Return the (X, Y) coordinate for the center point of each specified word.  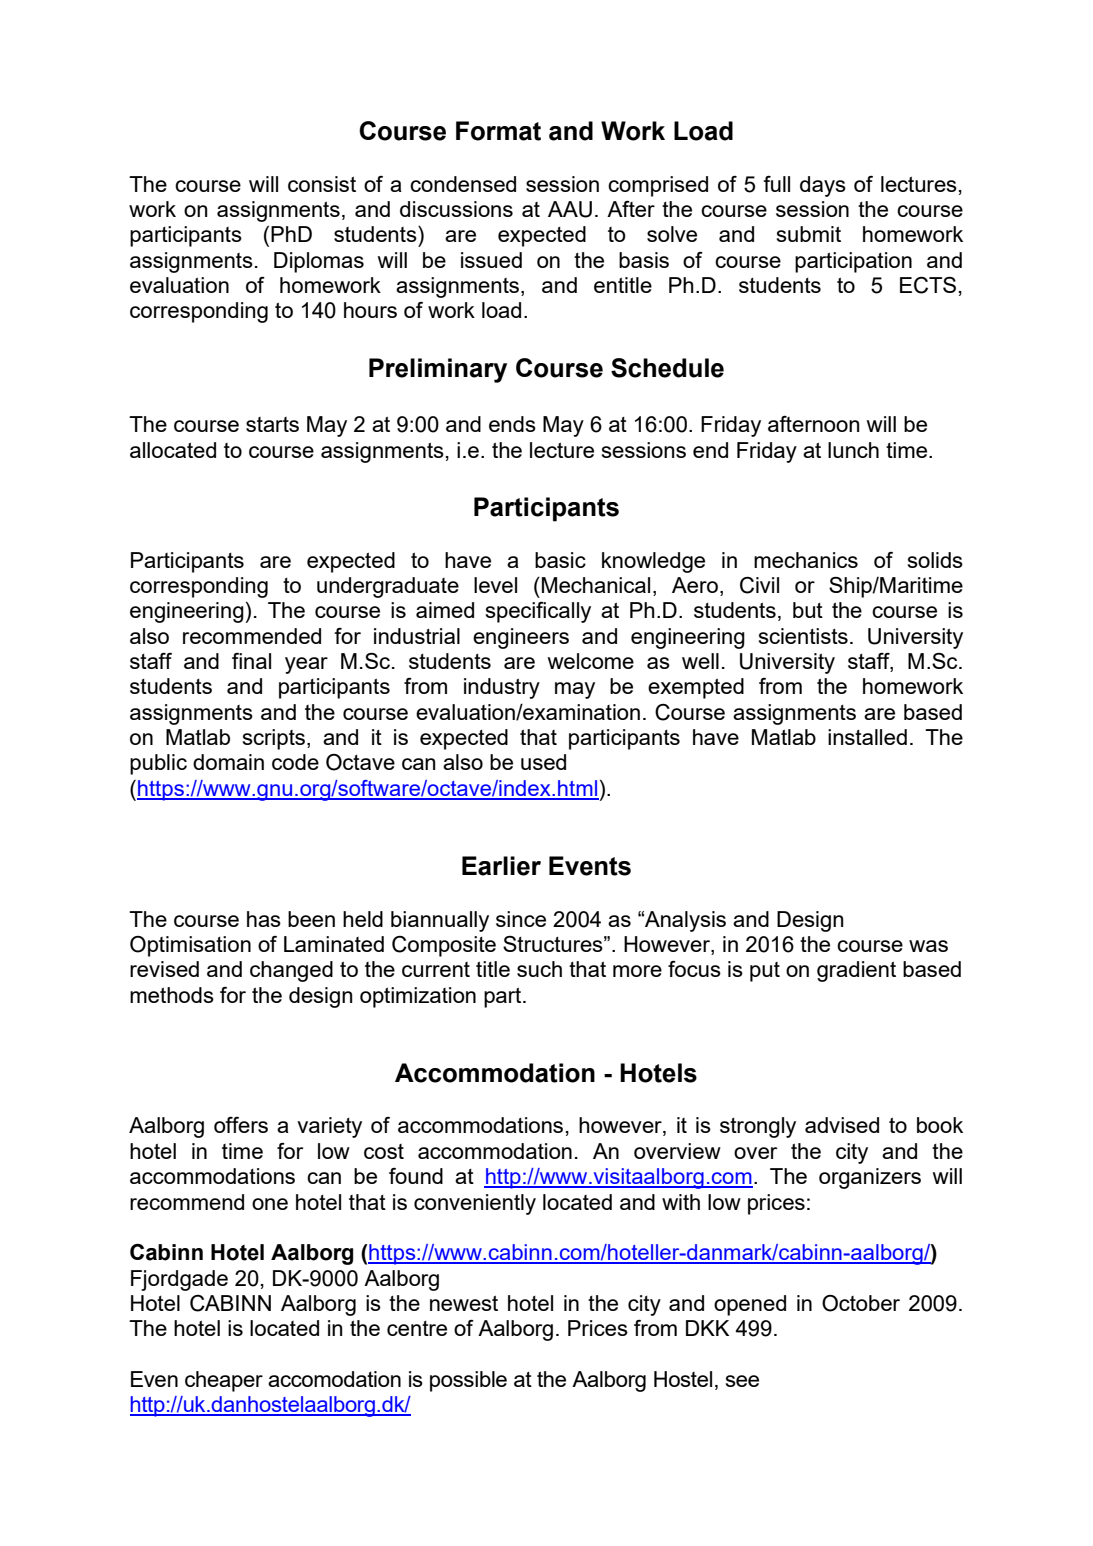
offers (241, 1125)
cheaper (224, 1381)
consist (322, 184)
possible (468, 1381)
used (543, 762)
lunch (853, 450)
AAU (570, 209)
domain (228, 762)
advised (842, 1125)
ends (512, 424)
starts (272, 424)
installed (867, 737)
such (539, 969)
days (823, 186)
